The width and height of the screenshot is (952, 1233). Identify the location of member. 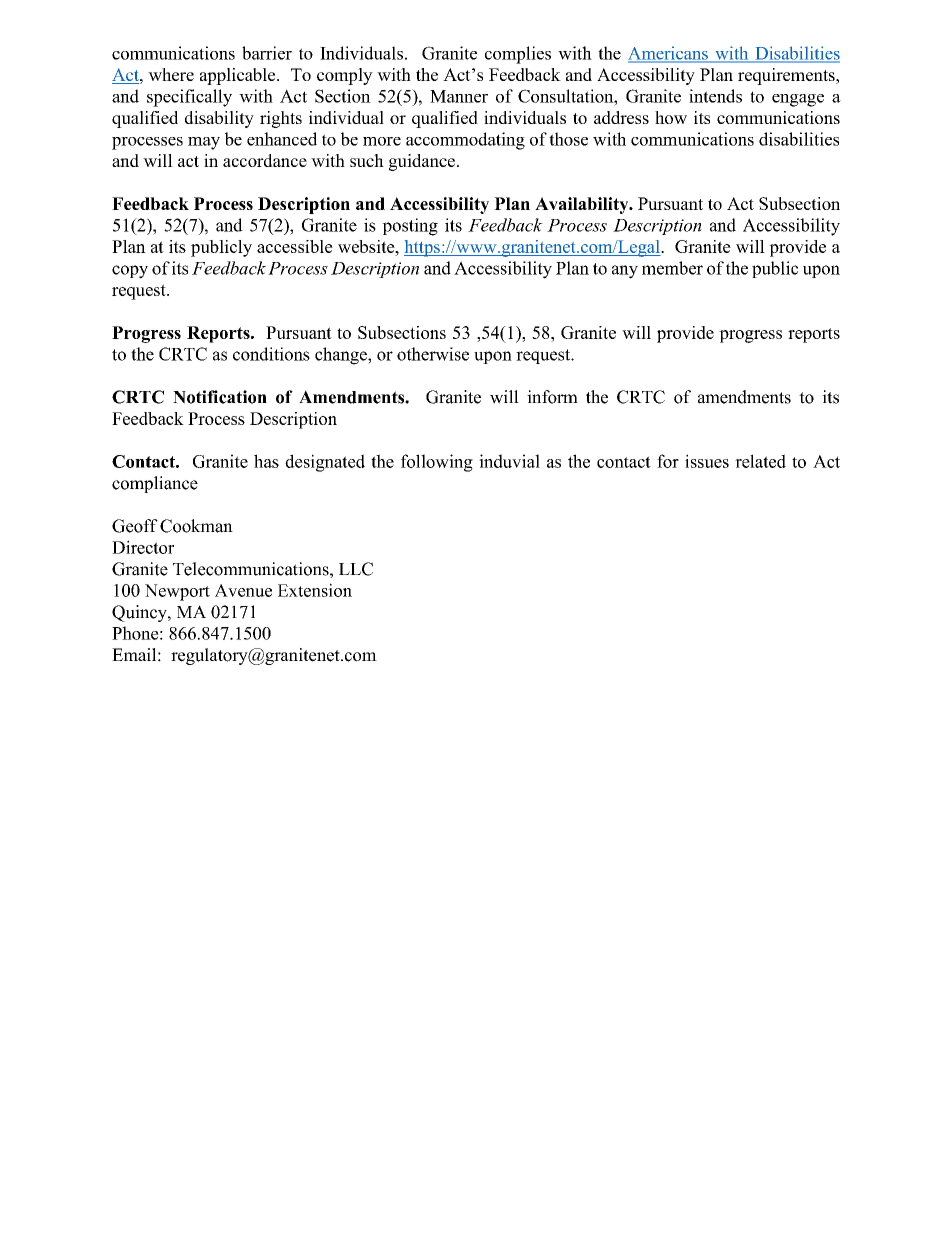
(672, 268).
